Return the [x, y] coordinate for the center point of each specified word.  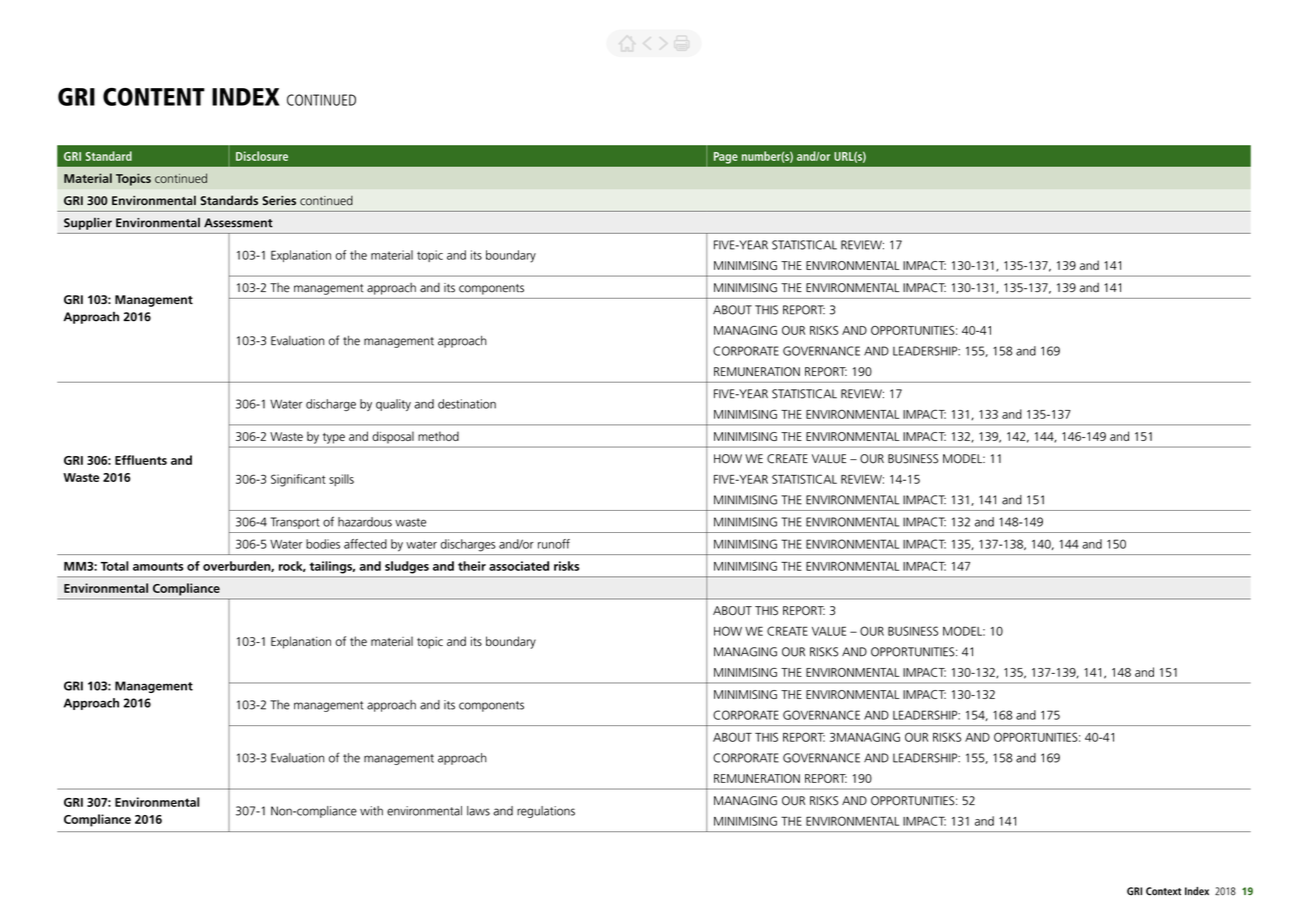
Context [1163, 891]
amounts [158, 566]
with [371, 811]
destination [467, 404]
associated [519, 566]
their [472, 566]
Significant [298, 480]
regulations [546, 812]
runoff [554, 544]
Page [726, 158]
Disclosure [262, 156]
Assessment [238, 223]
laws [478, 811]
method [438, 436]
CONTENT [154, 97]
